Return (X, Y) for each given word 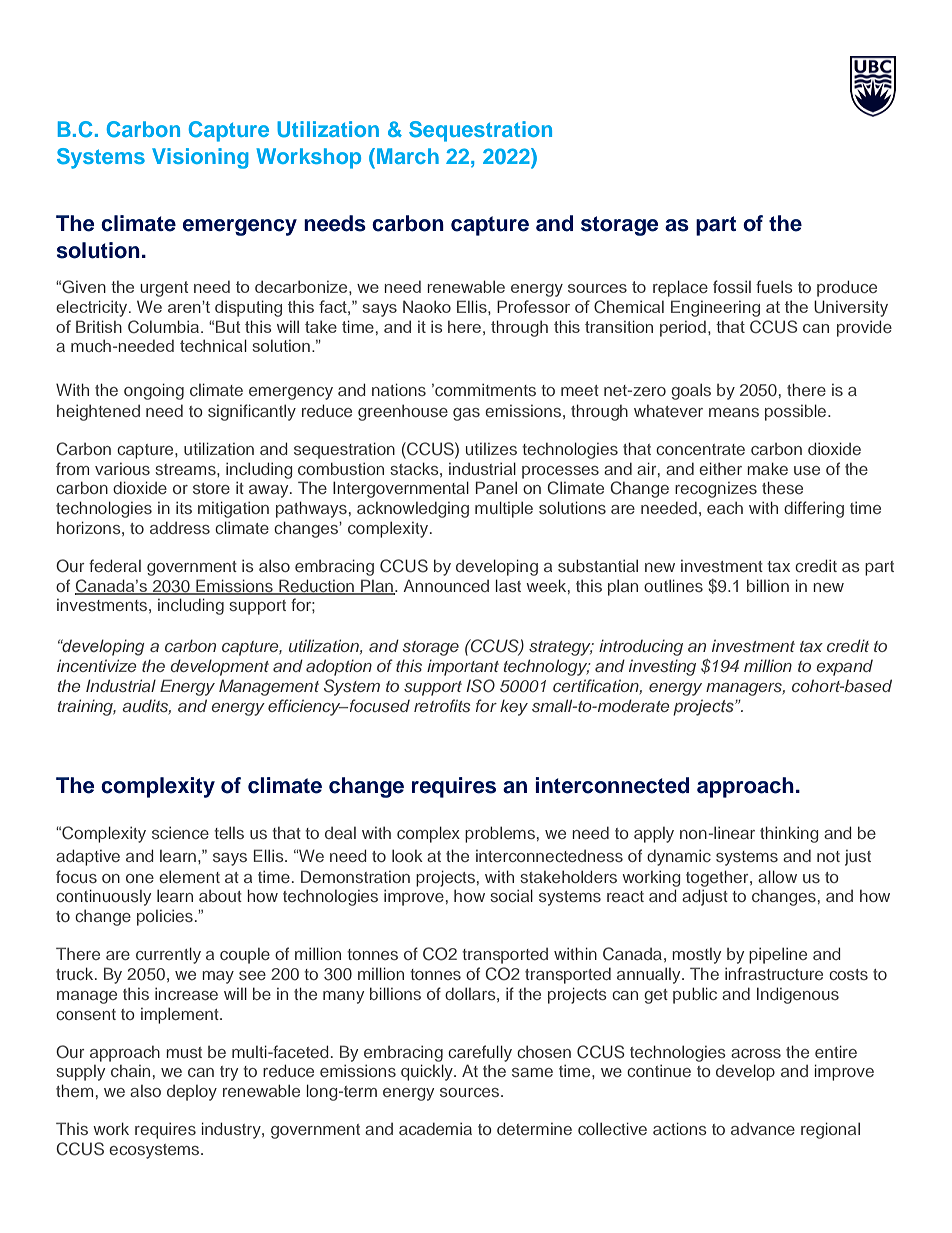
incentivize (97, 665)
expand (844, 668)
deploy (192, 1093)
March (408, 156)
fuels (774, 286)
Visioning (200, 158)
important (463, 667)
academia (435, 1129)
